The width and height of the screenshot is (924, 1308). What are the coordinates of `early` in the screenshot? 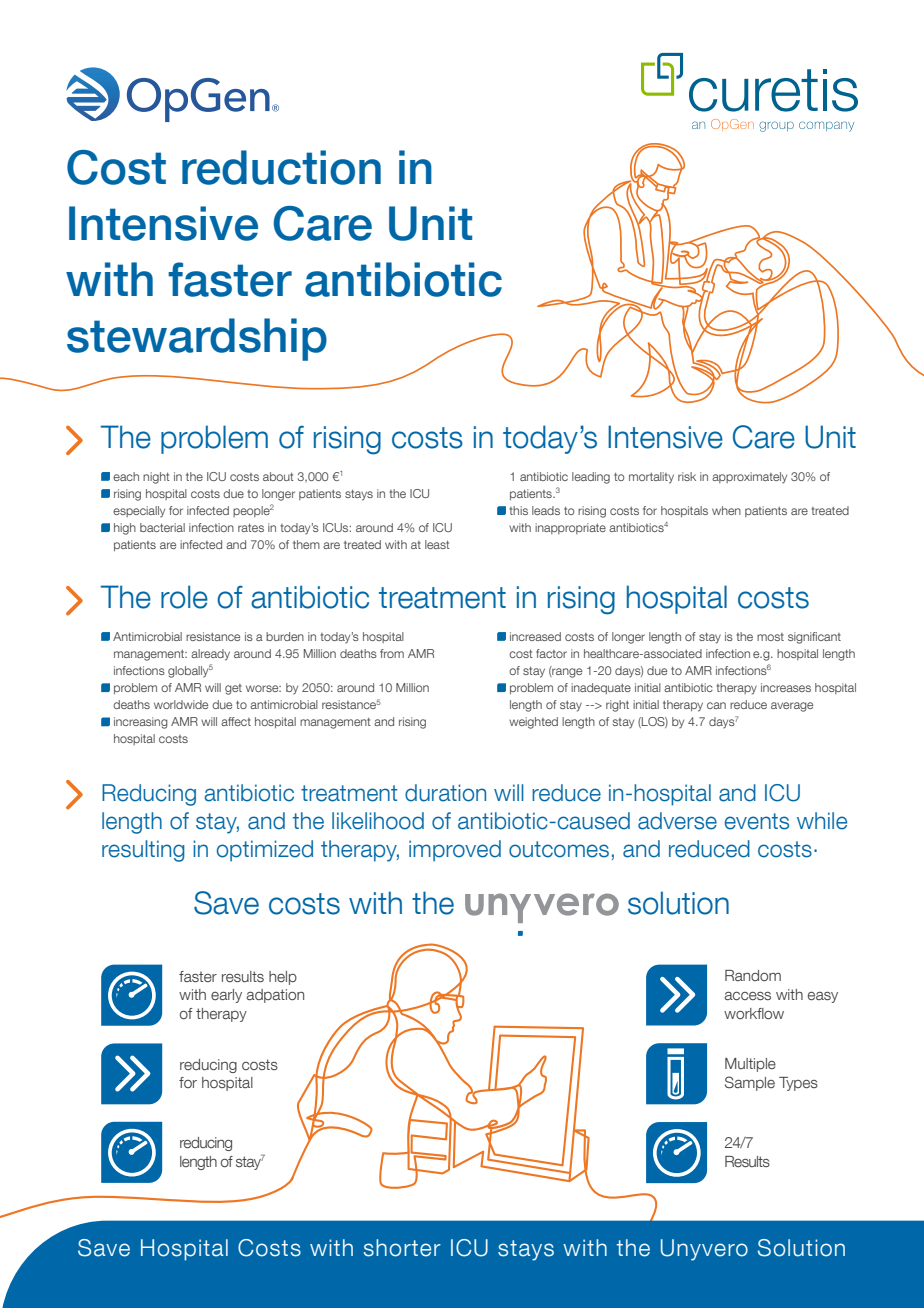 It's located at (226, 996).
